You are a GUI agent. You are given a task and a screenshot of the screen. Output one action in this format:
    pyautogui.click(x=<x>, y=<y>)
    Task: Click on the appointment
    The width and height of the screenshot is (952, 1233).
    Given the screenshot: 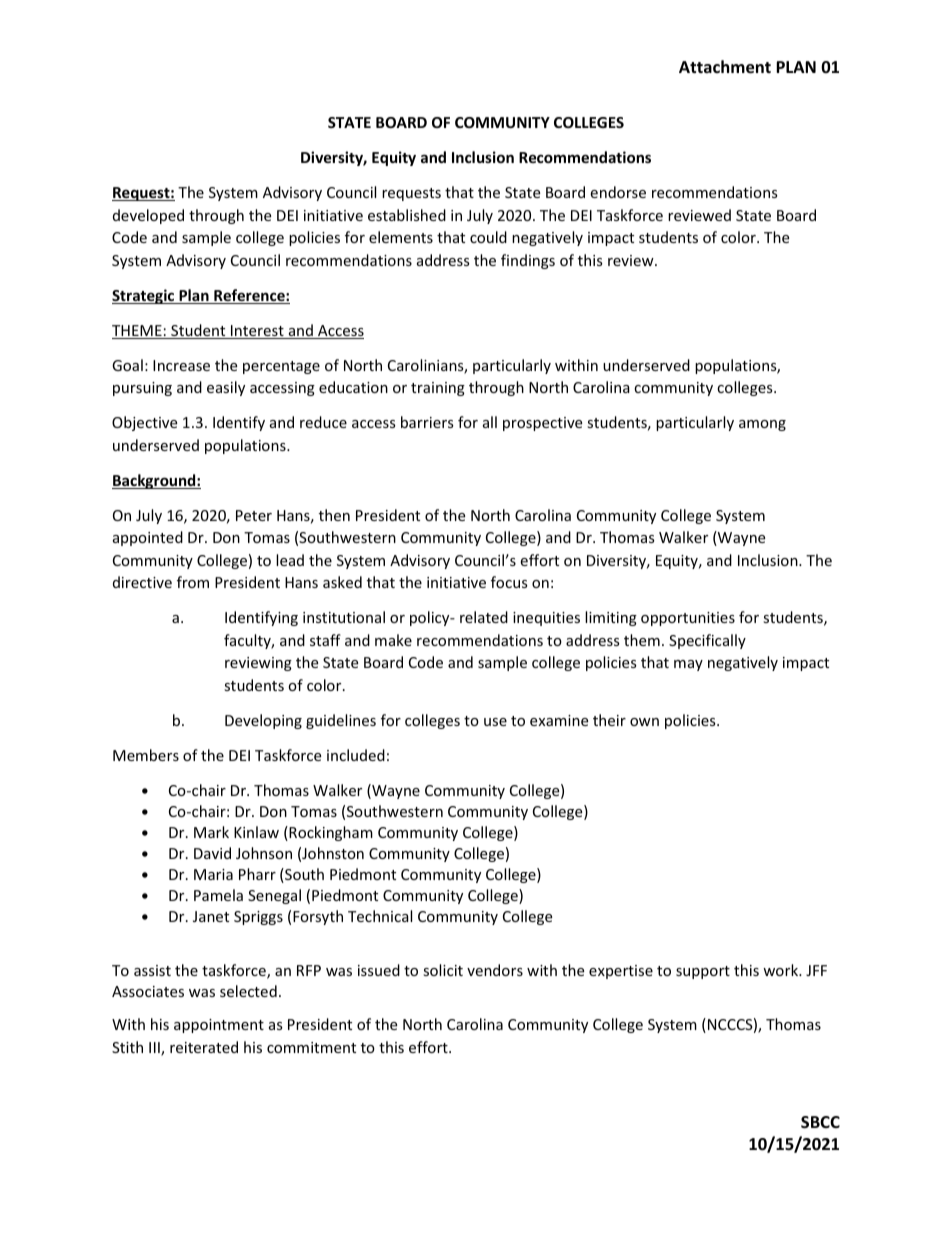 What is the action you would take?
    pyautogui.click(x=219, y=1026)
